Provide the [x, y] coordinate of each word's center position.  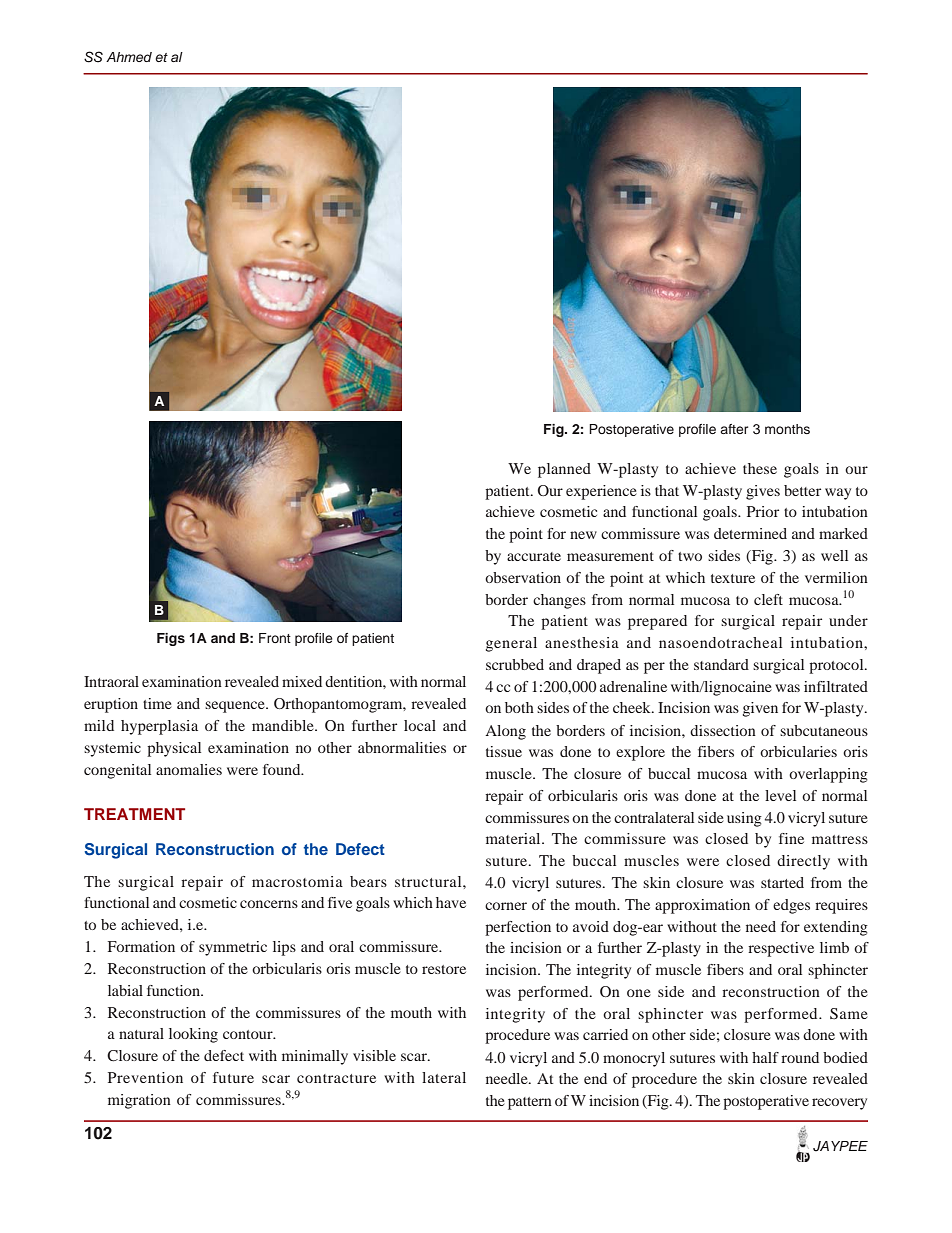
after [734, 429]
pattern [530, 1103]
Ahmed [129, 57]
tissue [504, 751]
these [760, 468]
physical [174, 749]
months [787, 429]
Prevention [145, 1077]
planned [564, 470]
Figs [171, 639]
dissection [723, 730]
